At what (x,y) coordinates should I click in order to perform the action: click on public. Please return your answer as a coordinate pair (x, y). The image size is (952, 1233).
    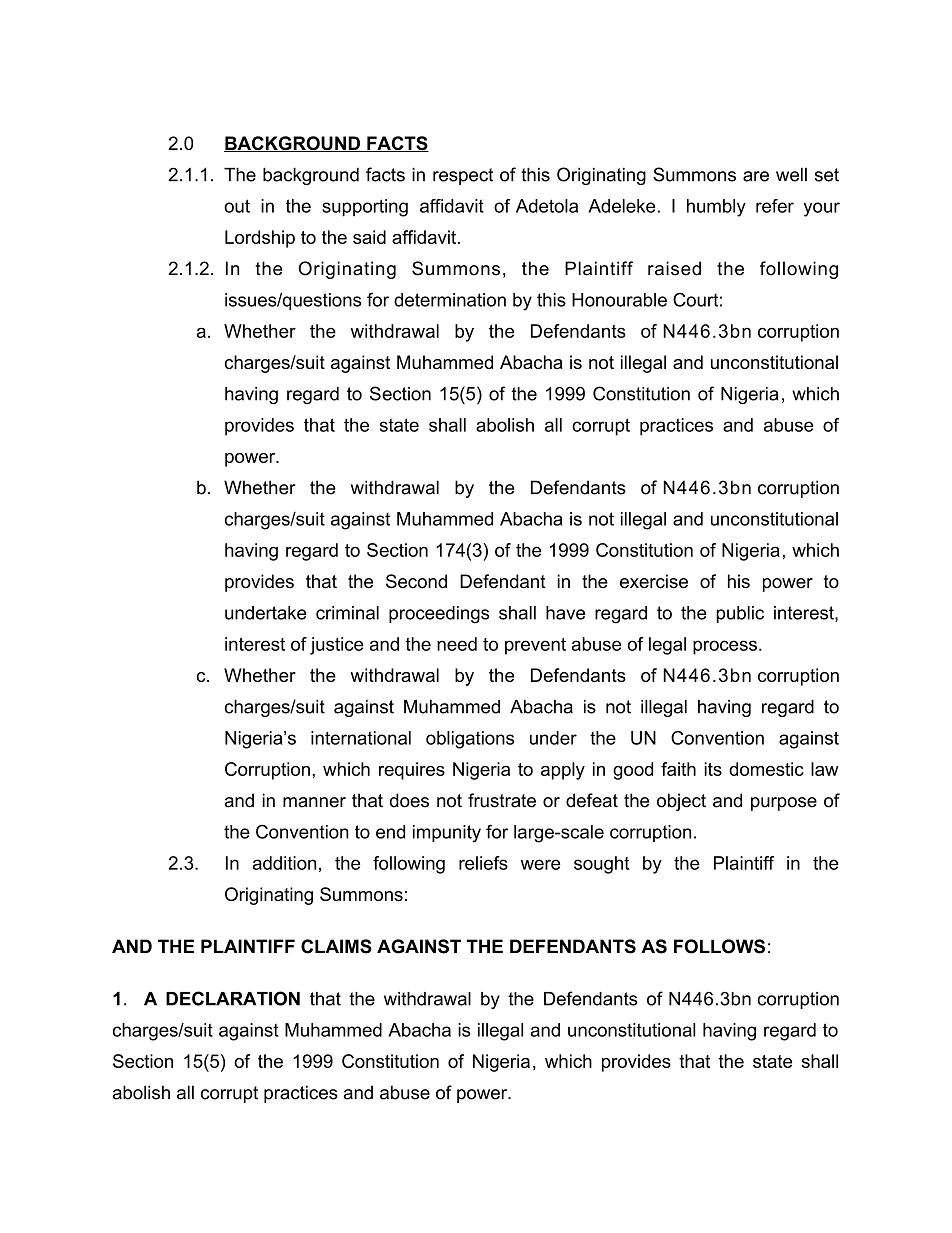
    Looking at the image, I should click on (740, 614).
